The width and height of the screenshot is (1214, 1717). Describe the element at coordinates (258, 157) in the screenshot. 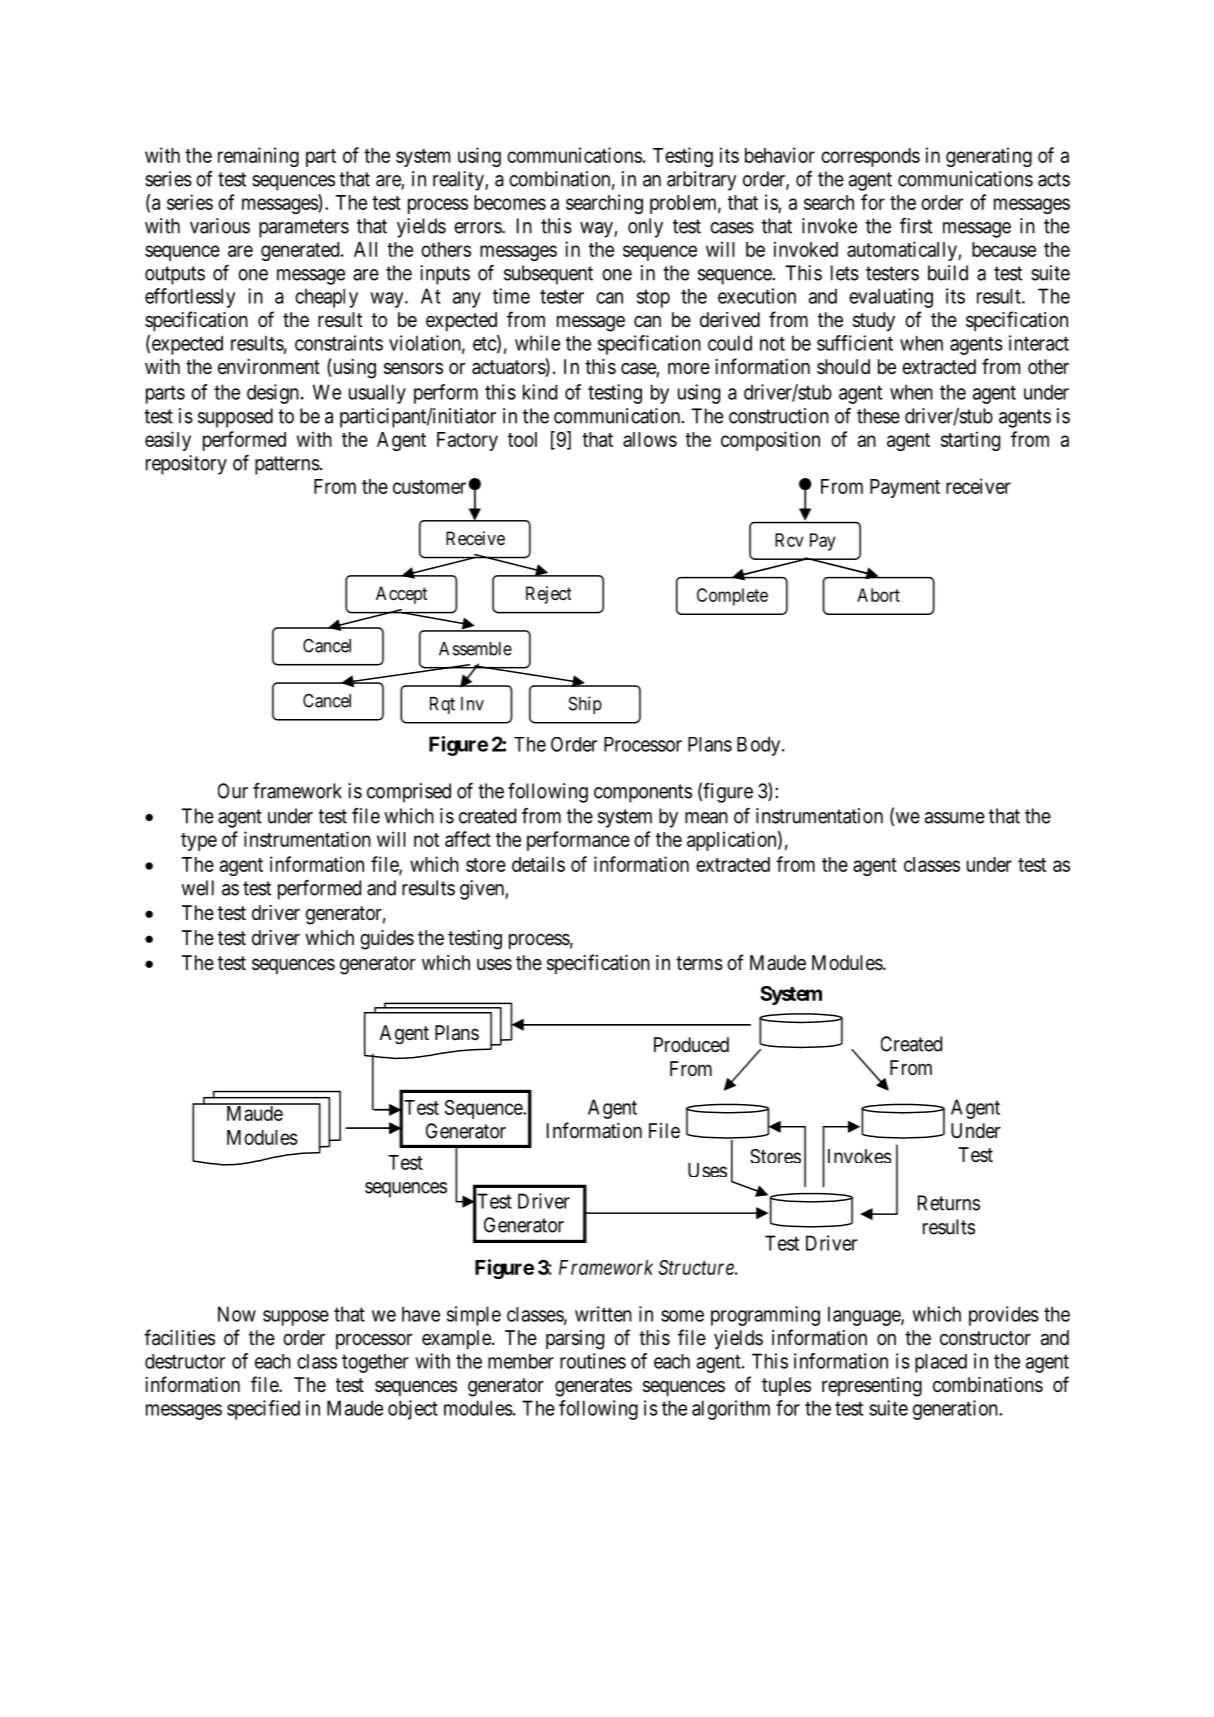

I see `remaining` at that location.
